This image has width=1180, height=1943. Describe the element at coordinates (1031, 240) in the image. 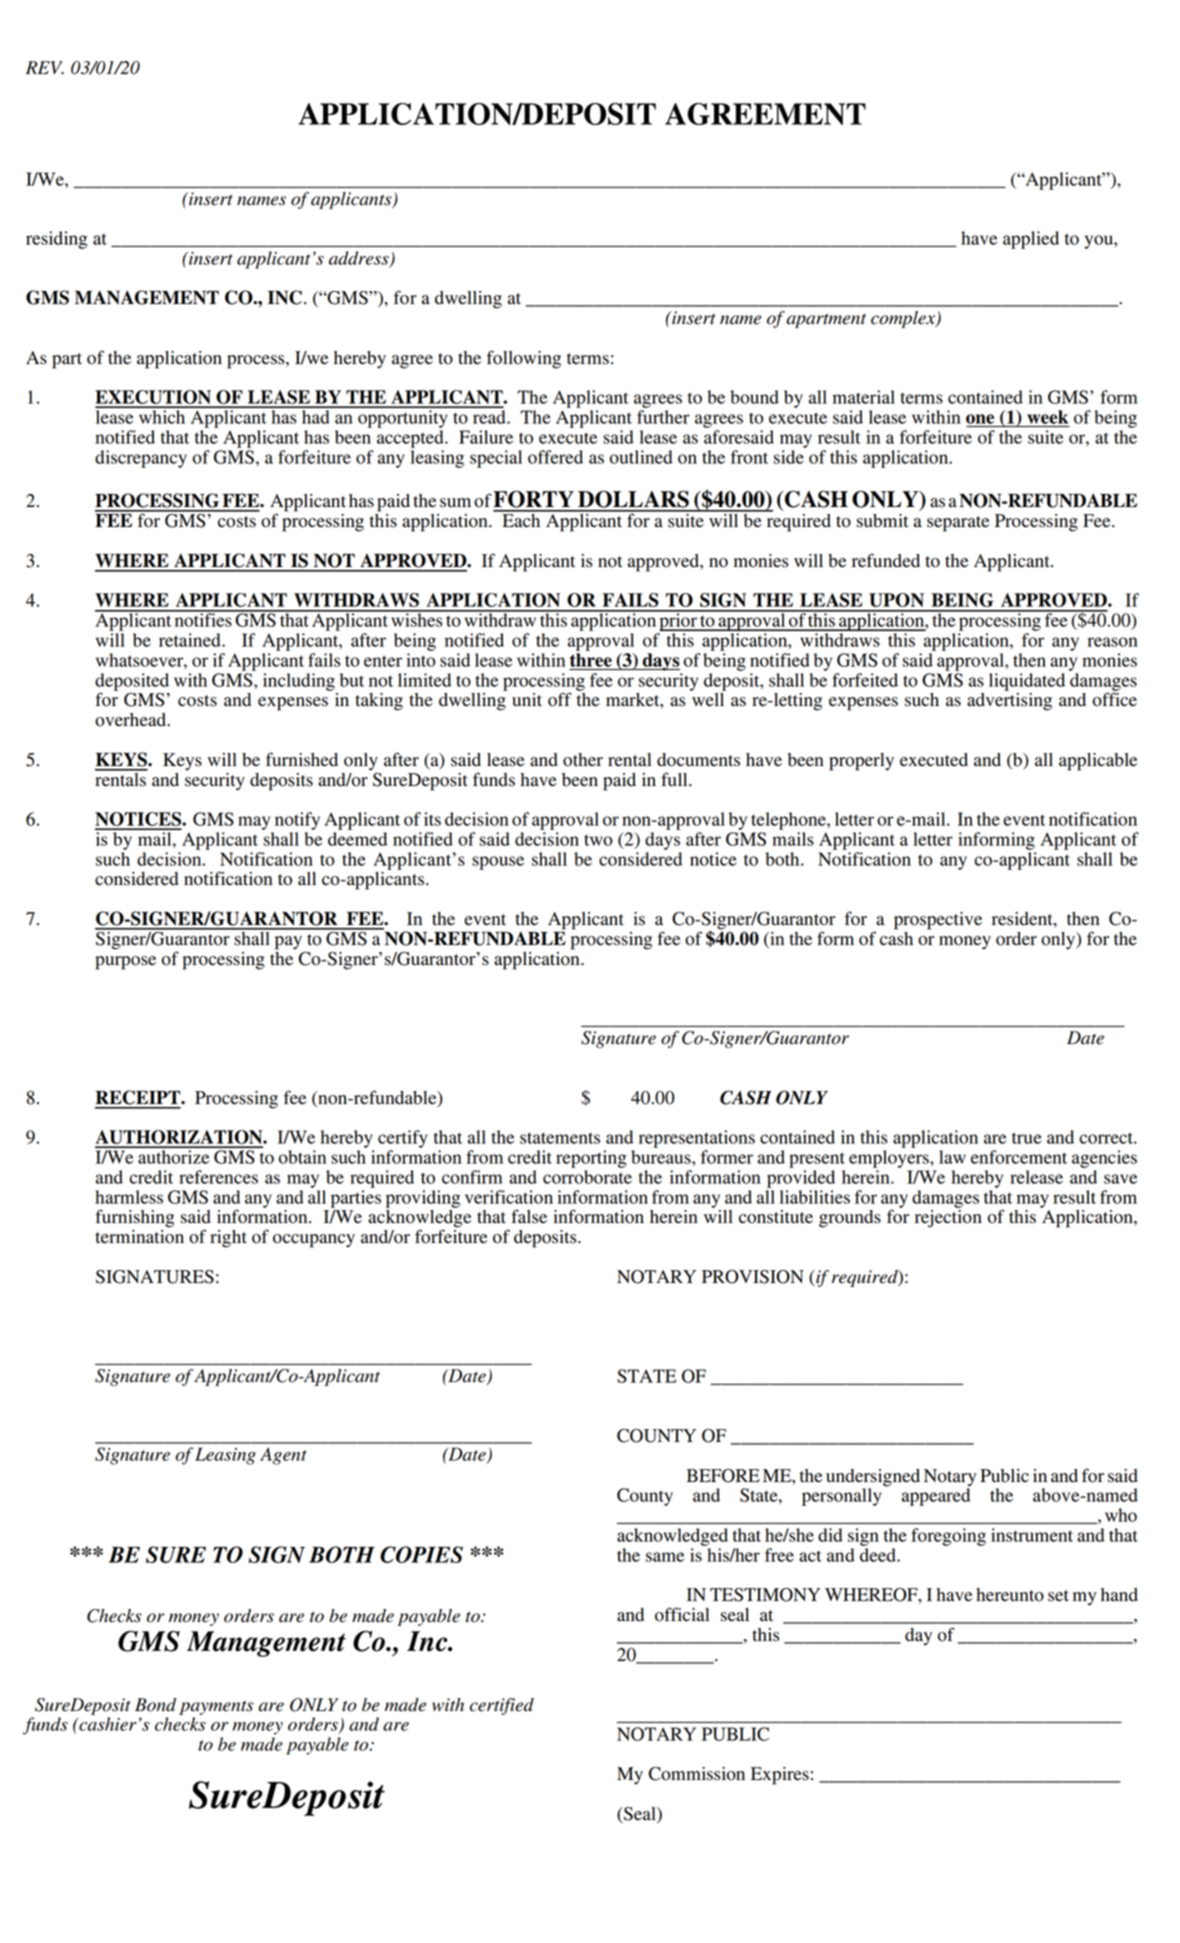

I see `applied` at that location.
